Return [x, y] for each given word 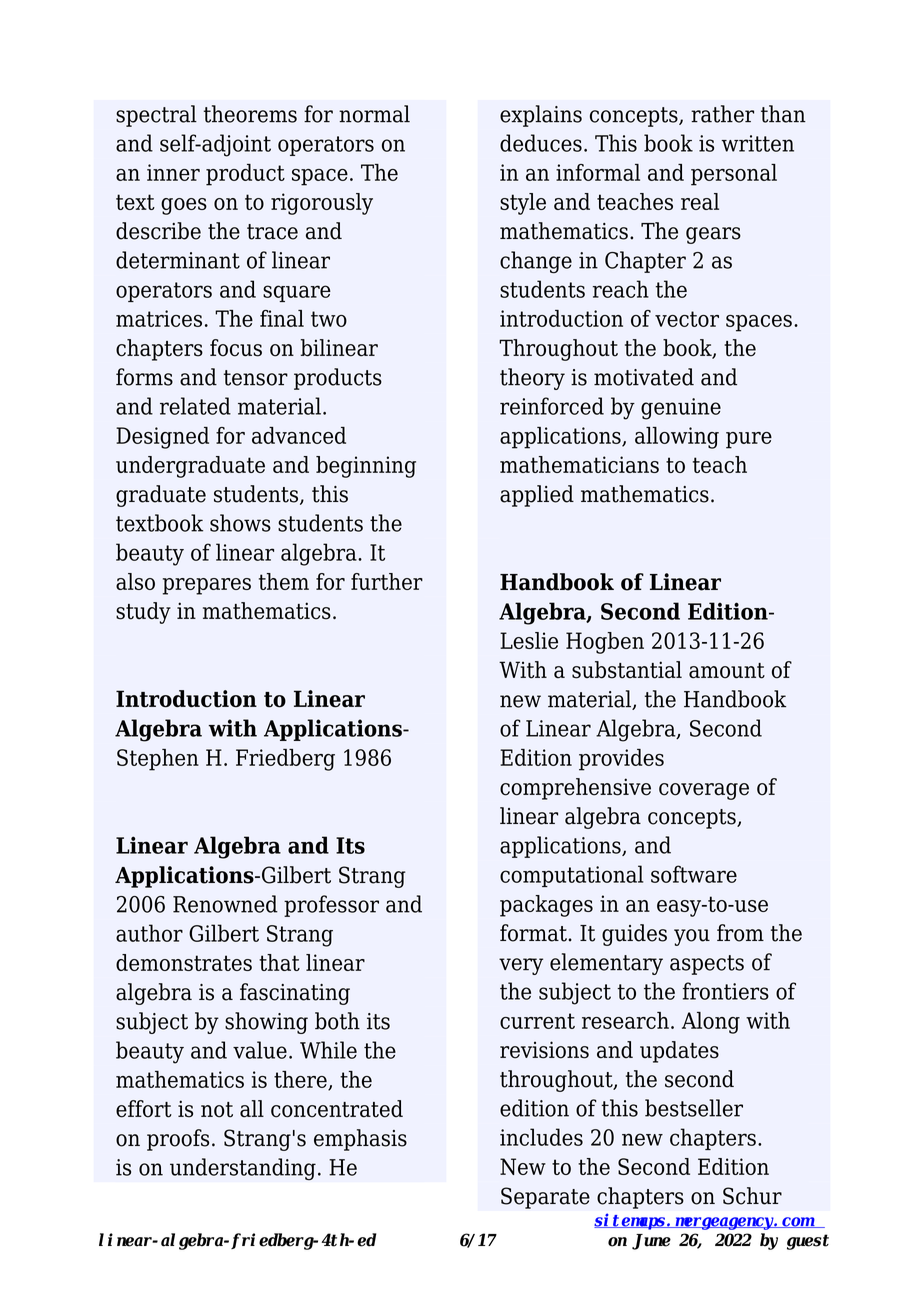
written [757, 143]
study [143, 613]
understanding [243, 1169]
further [387, 581]
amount [727, 671]
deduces [541, 143]
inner [173, 172]
